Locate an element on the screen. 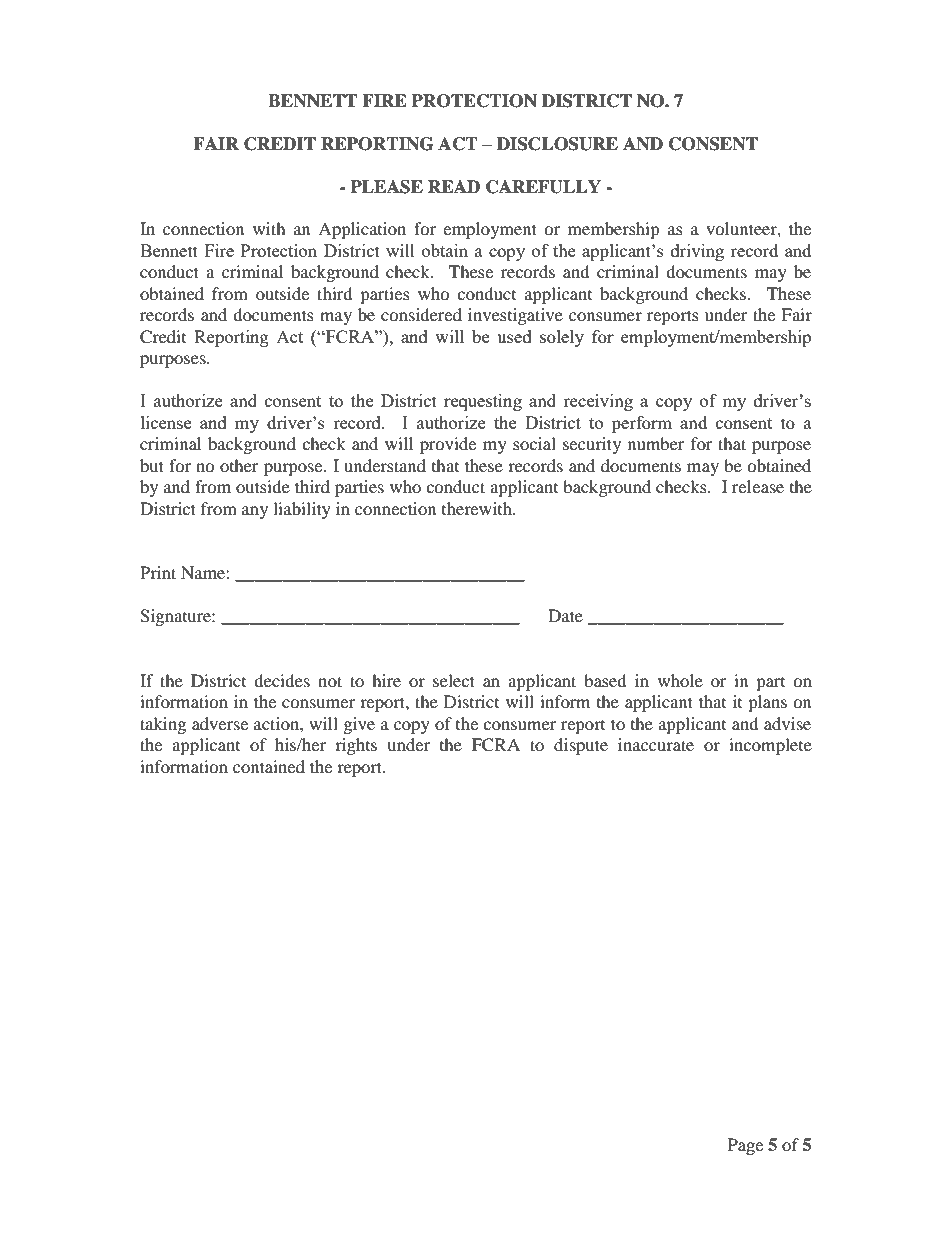 This screenshot has height=1233, width=952. READ is located at coordinates (454, 186).
